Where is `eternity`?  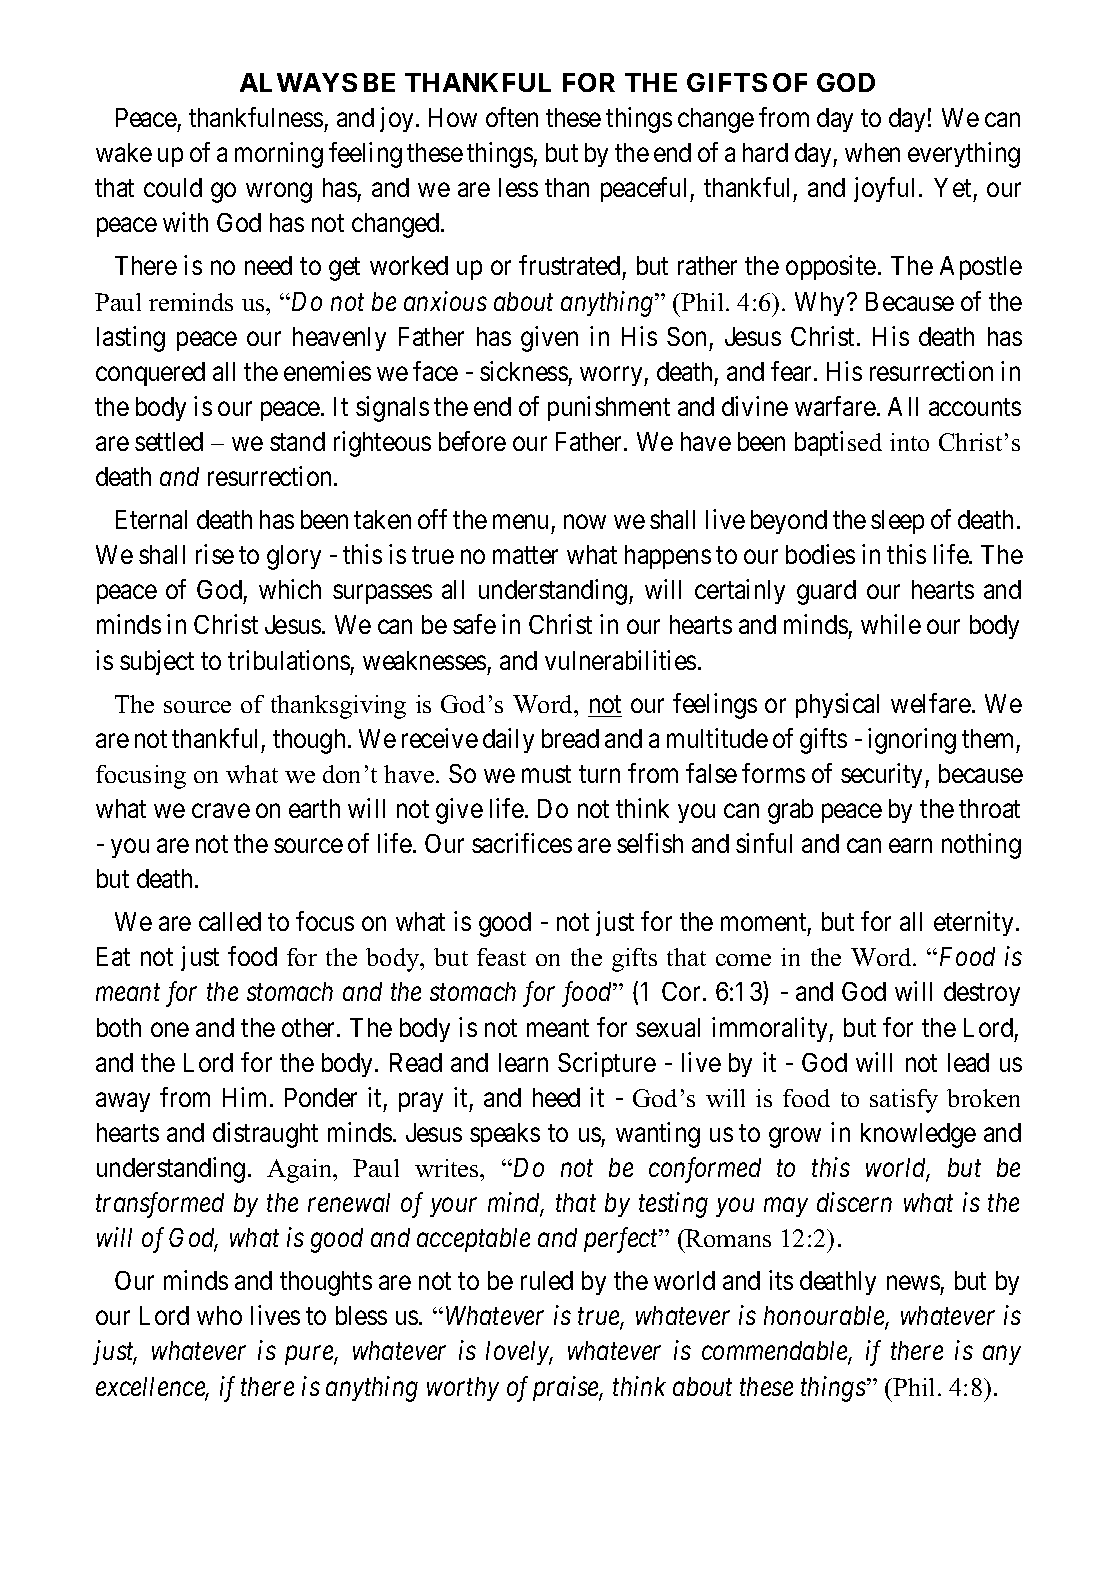
eternity is located at coordinates (973, 923).
